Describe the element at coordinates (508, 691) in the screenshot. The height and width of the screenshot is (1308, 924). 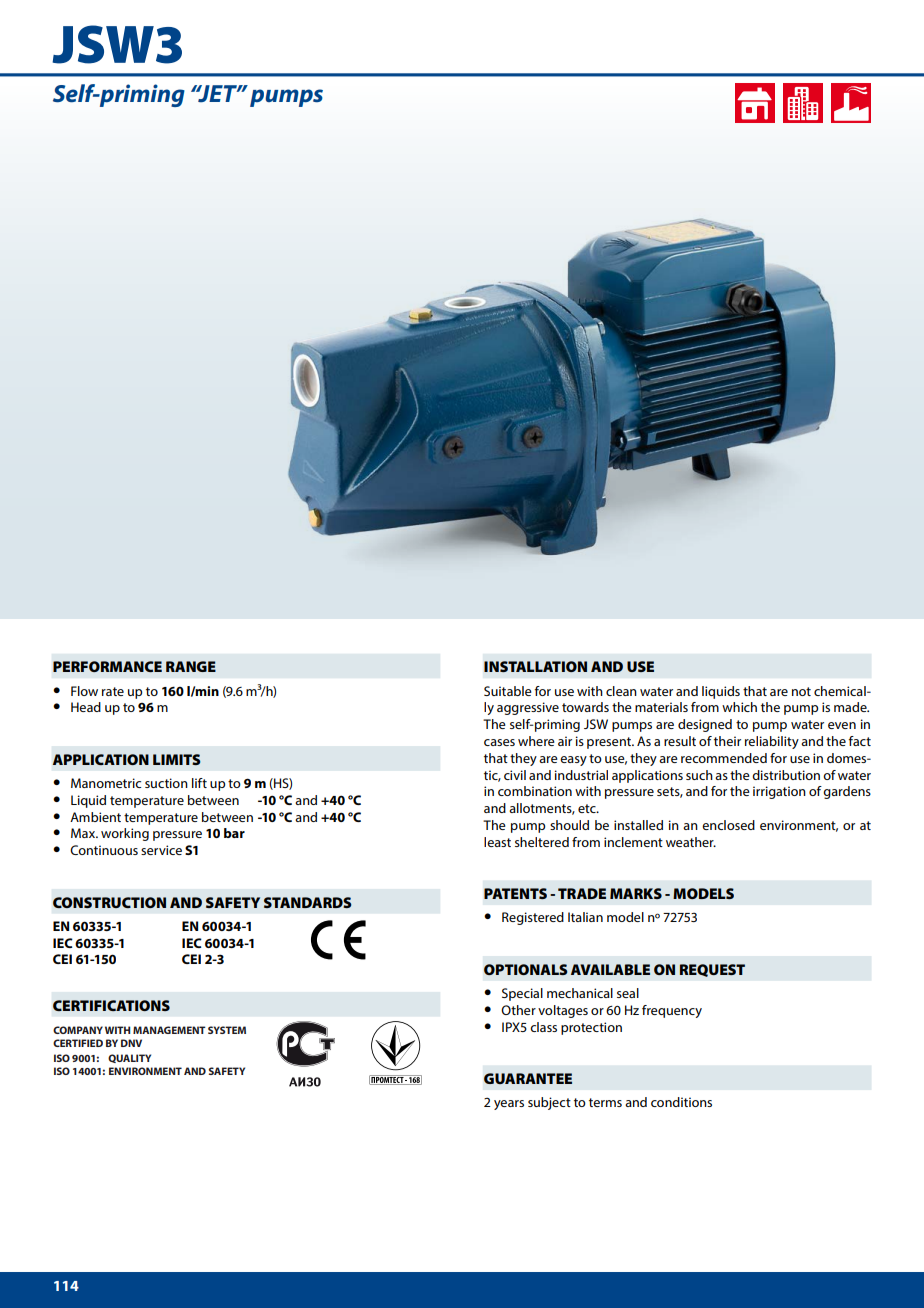
I see `Suitable` at that location.
